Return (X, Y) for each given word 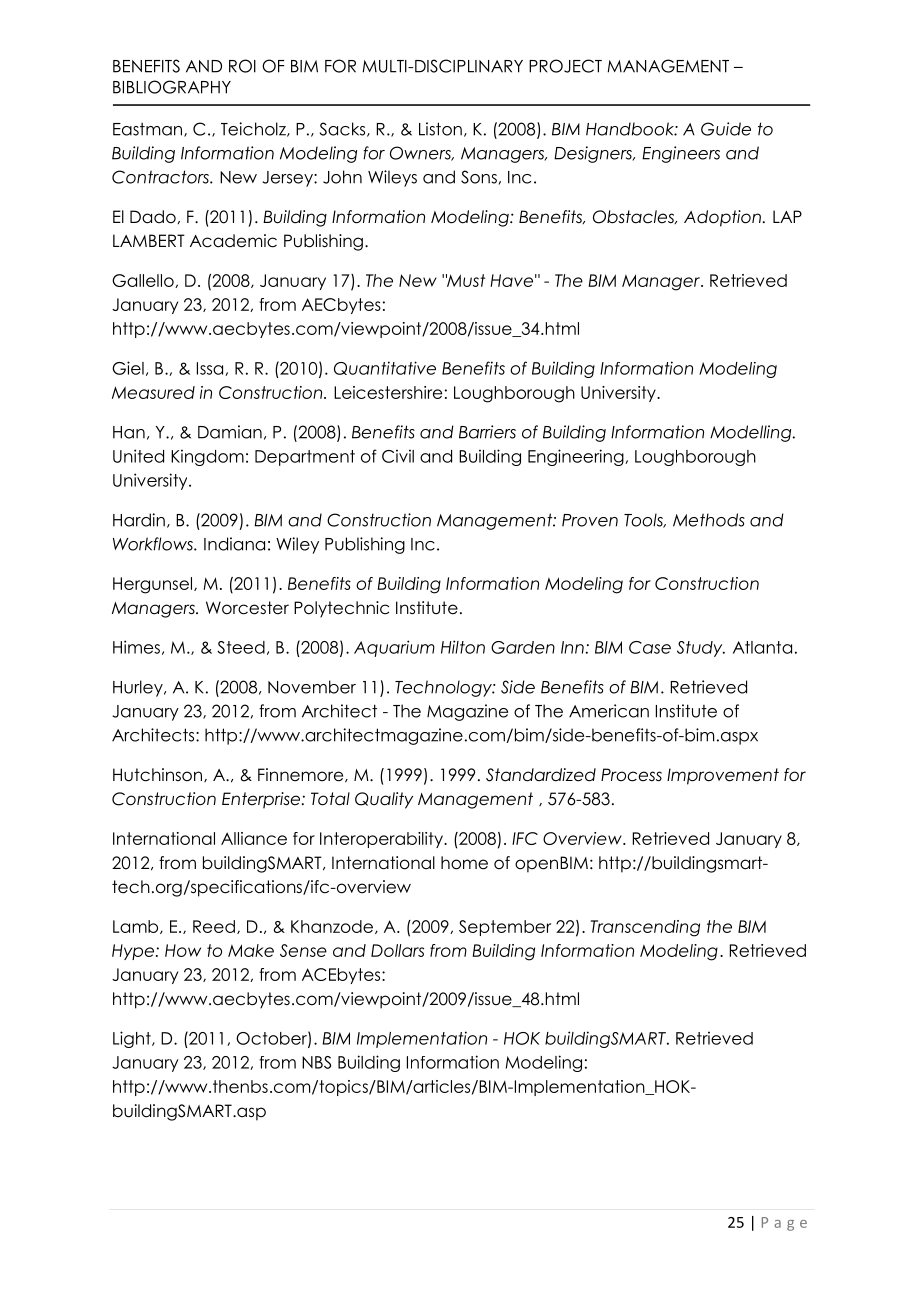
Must (465, 280)
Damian (230, 432)
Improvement (723, 776)
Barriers (487, 432)
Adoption (722, 218)
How (183, 950)
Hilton (463, 647)
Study (701, 649)
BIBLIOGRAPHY (172, 87)
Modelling (752, 433)
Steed (241, 647)
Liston (440, 129)
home (464, 863)
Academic (233, 241)
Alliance (254, 838)
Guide (726, 129)
